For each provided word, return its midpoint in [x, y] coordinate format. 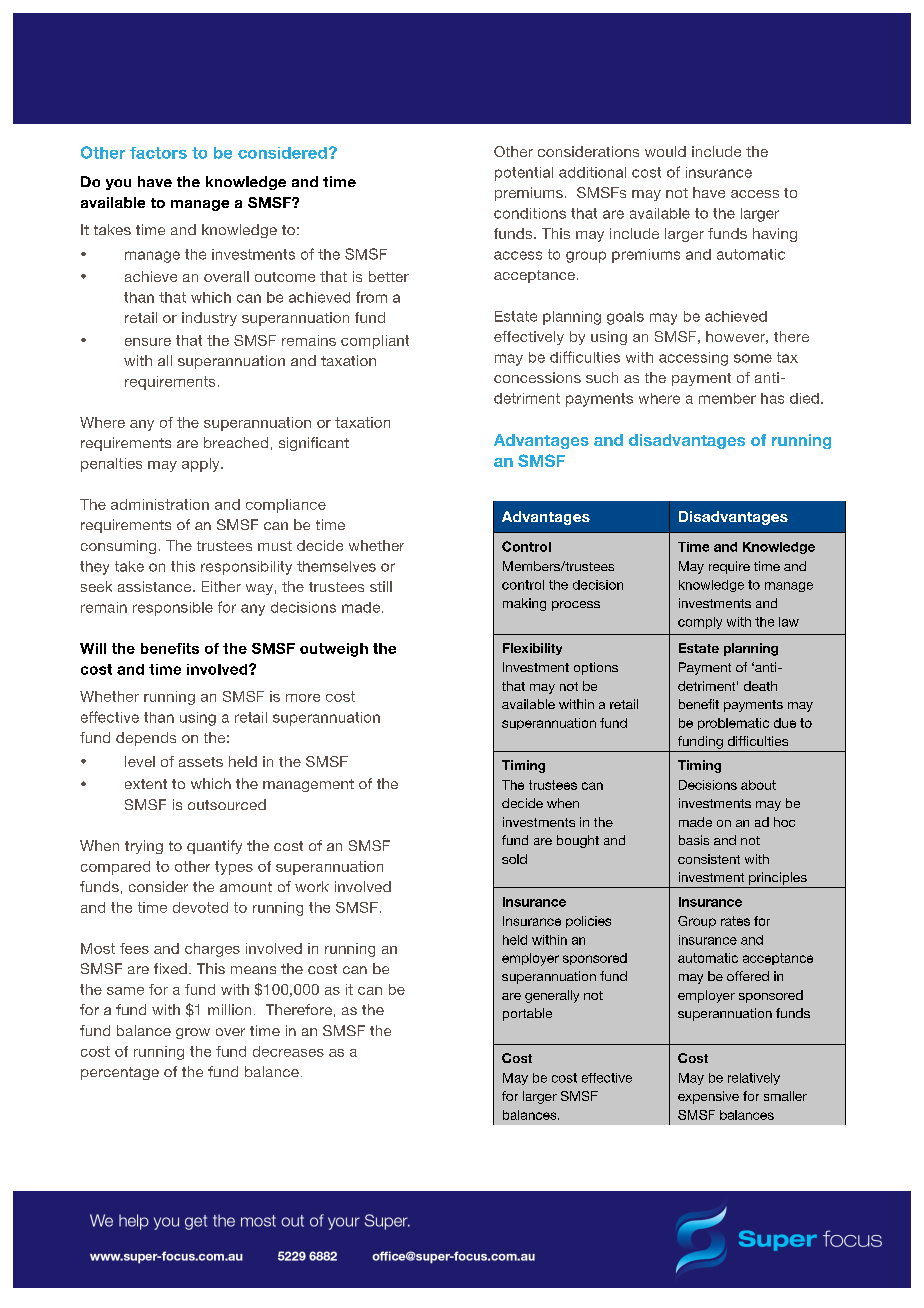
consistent [709, 859]
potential [524, 174]
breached [236, 442]
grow [193, 1033]
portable [527, 1014]
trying [144, 847]
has [772, 398]
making [524, 604]
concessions [537, 377]
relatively [754, 1079]
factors [158, 153]
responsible [173, 609]
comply [700, 623]
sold [514, 859]
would [665, 151]
